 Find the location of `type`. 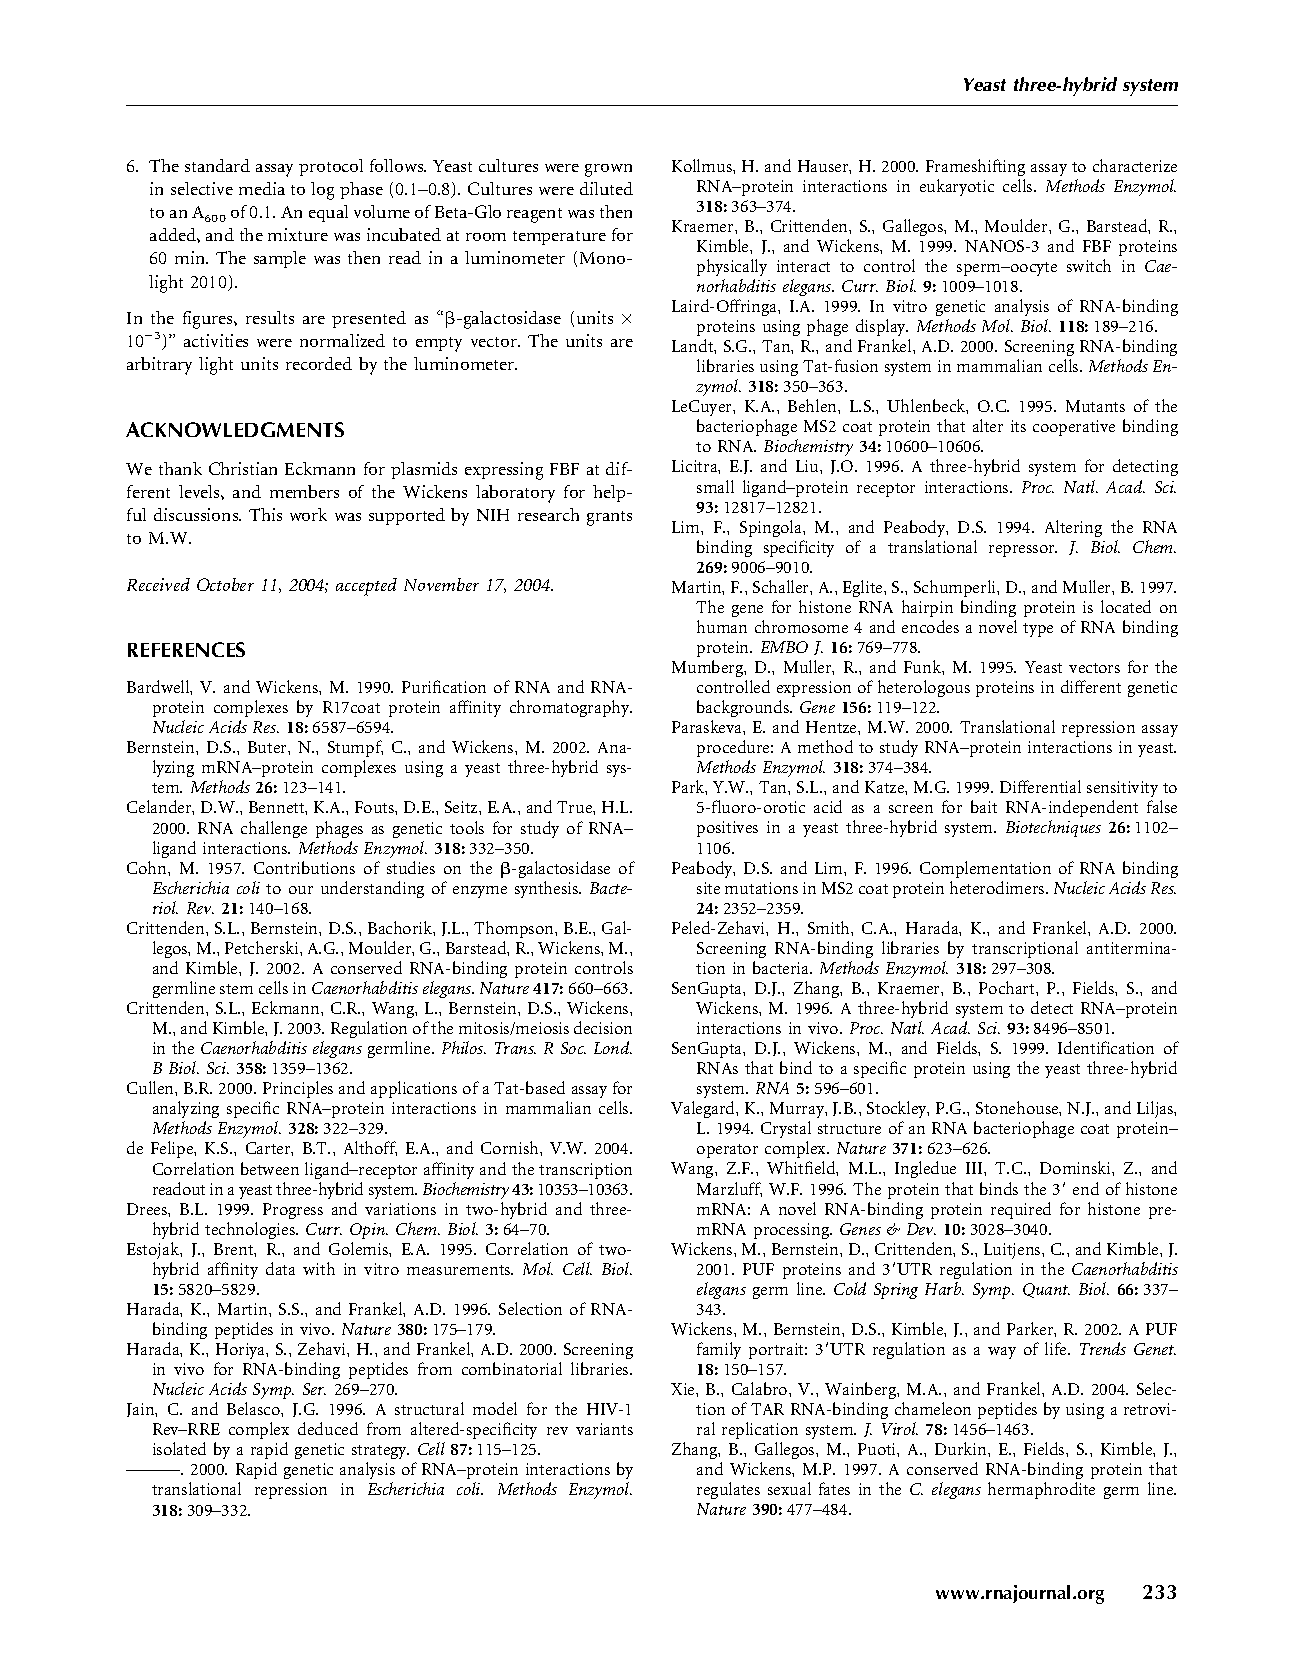

type is located at coordinates (1038, 630).
